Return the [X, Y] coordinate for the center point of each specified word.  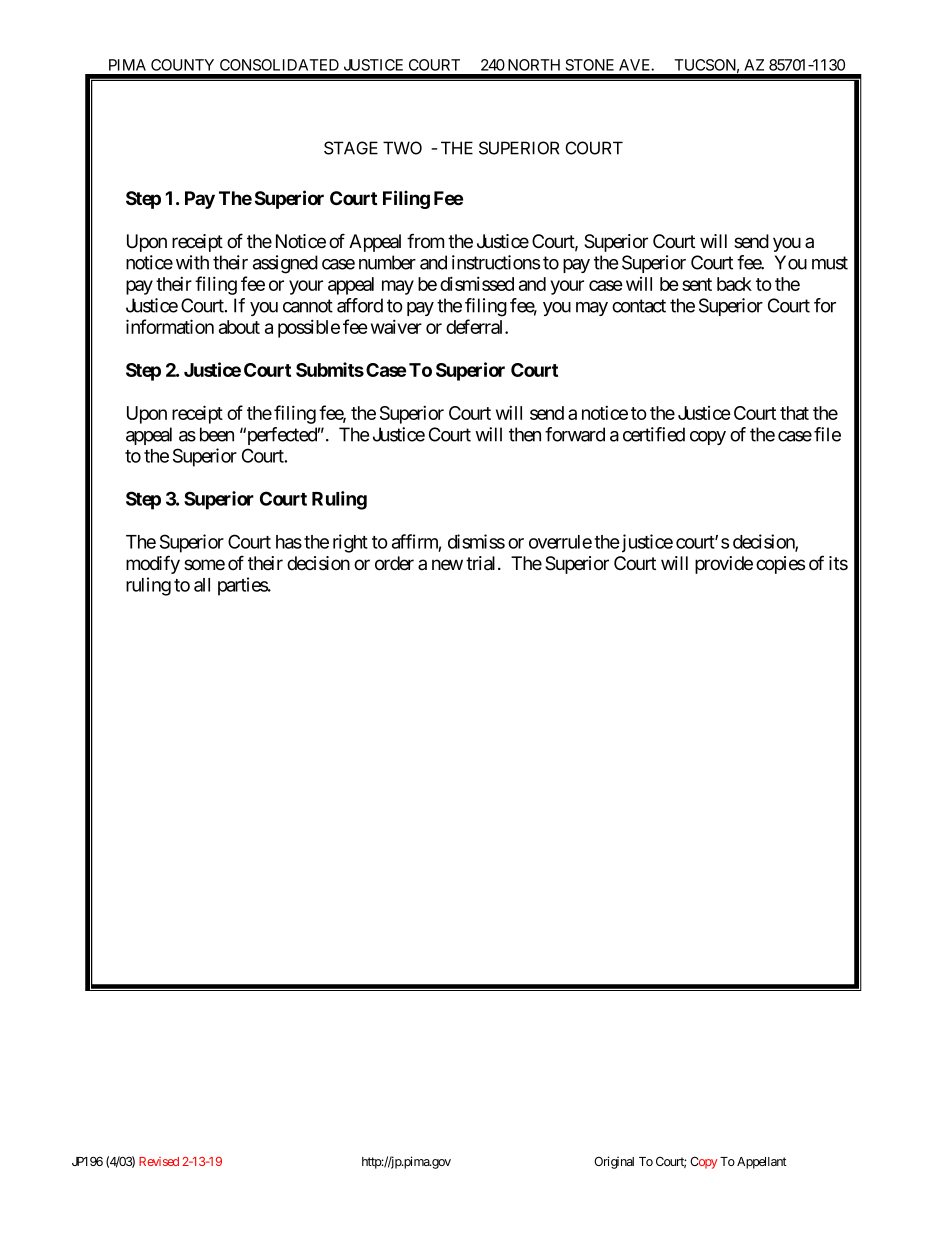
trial [482, 563]
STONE [590, 65]
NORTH [534, 65]
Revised [159, 1161]
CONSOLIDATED [279, 65]
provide [724, 565]
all [202, 585]
